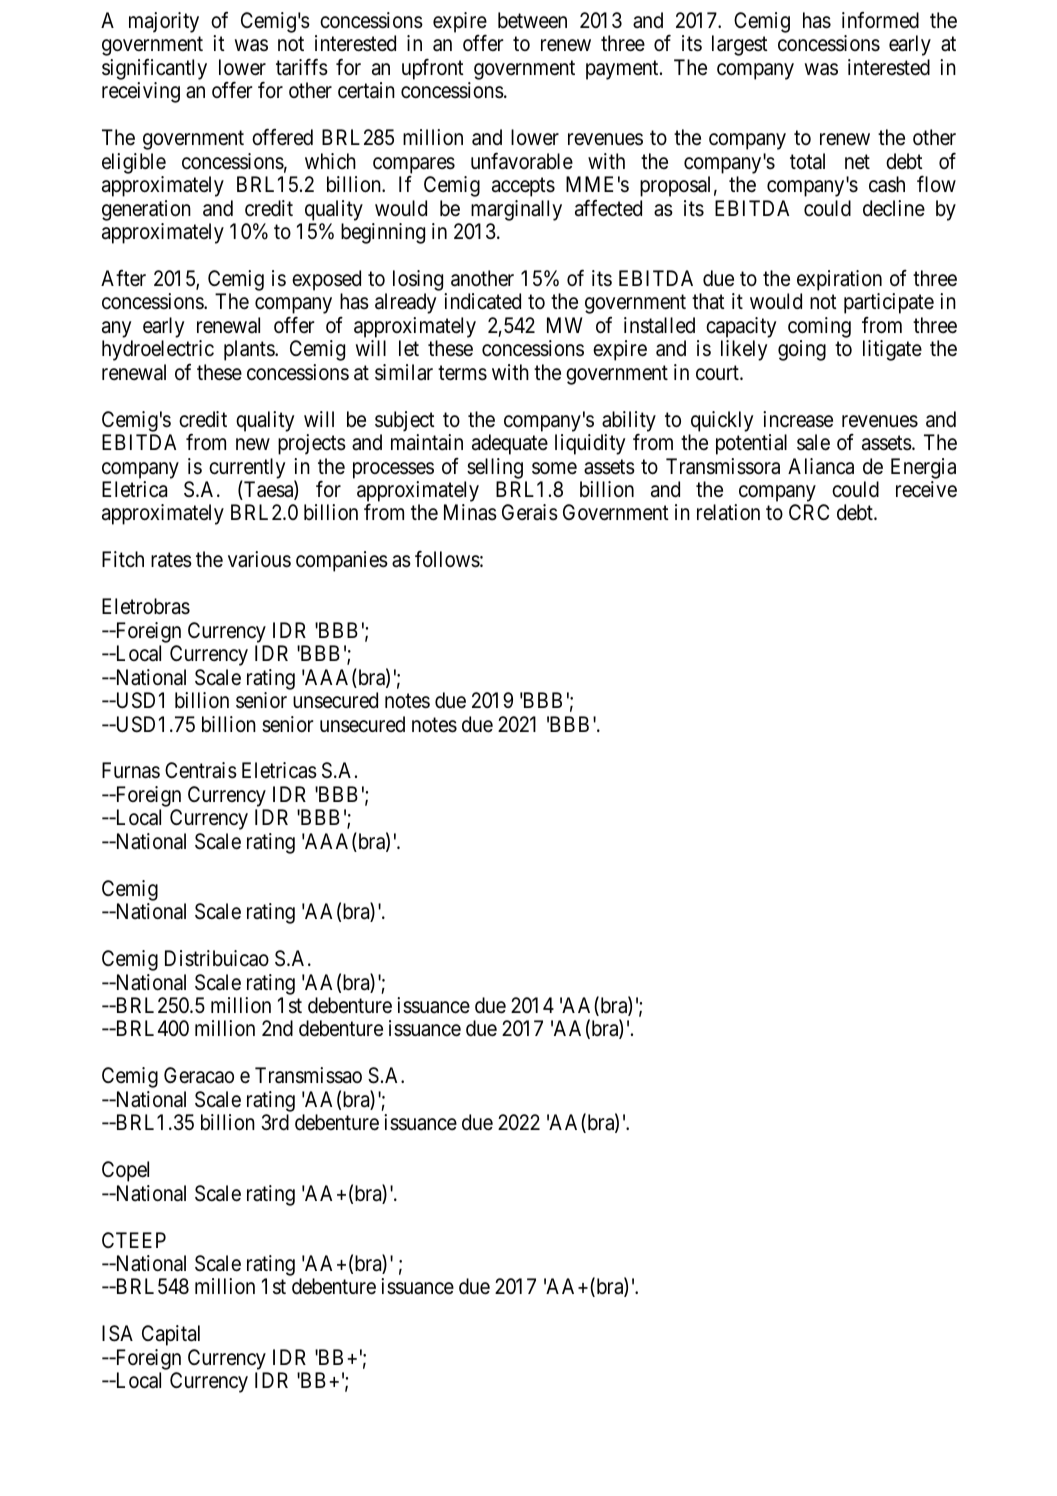 The height and width of the document is (1496, 1057). What do you see at coordinates (117, 1333) in the document?
I see `ISA` at bounding box center [117, 1333].
